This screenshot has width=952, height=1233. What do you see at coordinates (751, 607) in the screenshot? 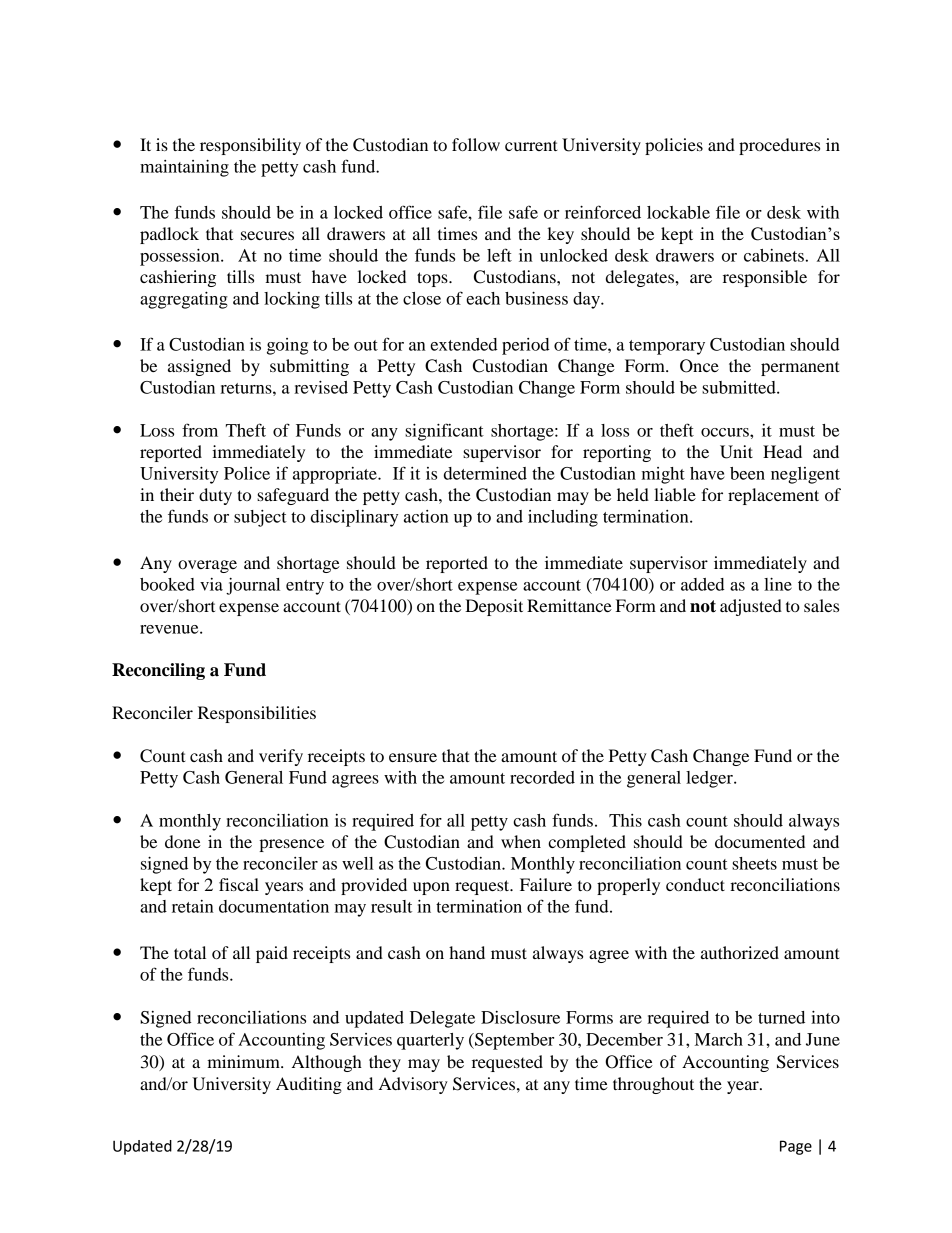
I see `adjusted` at bounding box center [751, 607].
